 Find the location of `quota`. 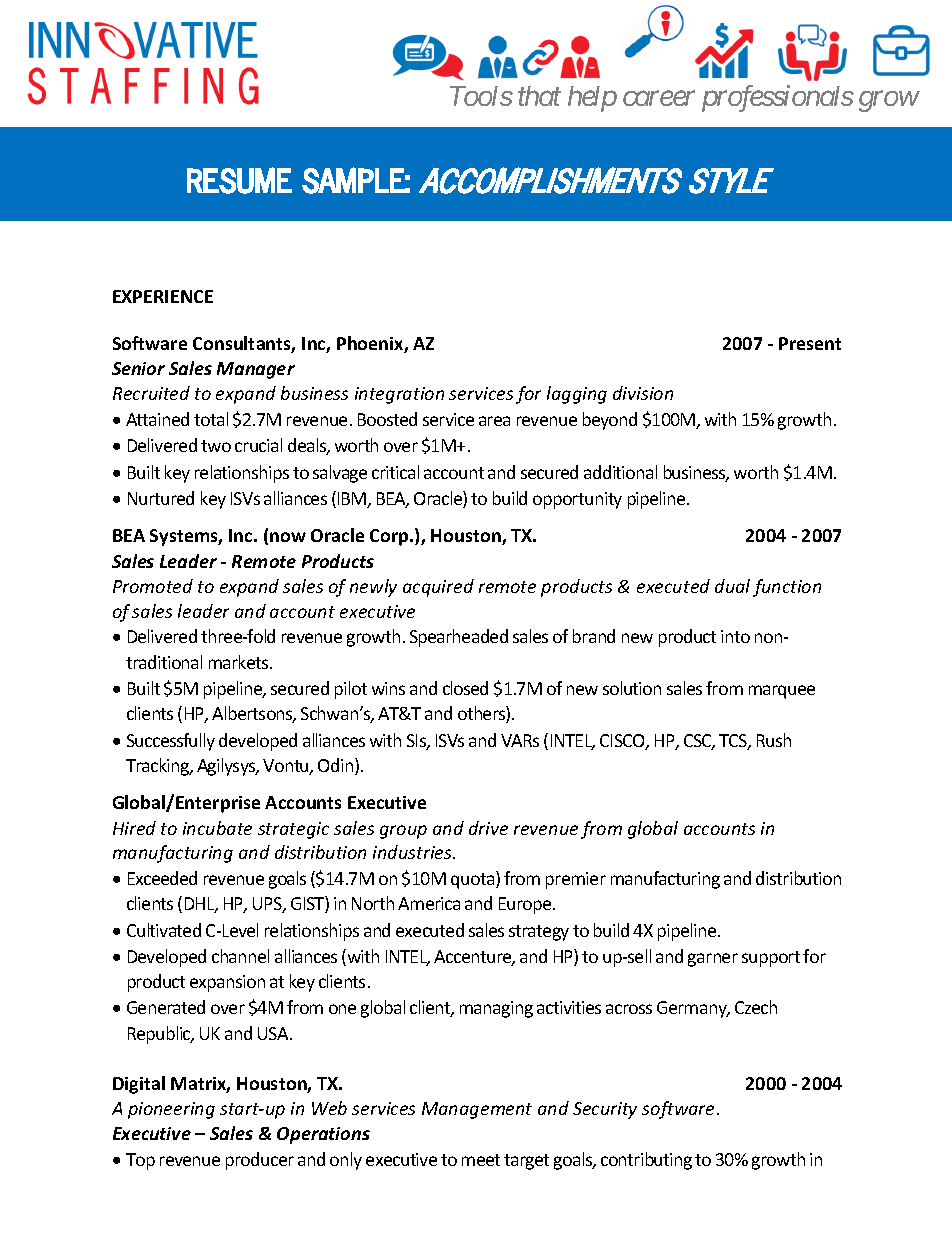

quota is located at coordinates (474, 880).
